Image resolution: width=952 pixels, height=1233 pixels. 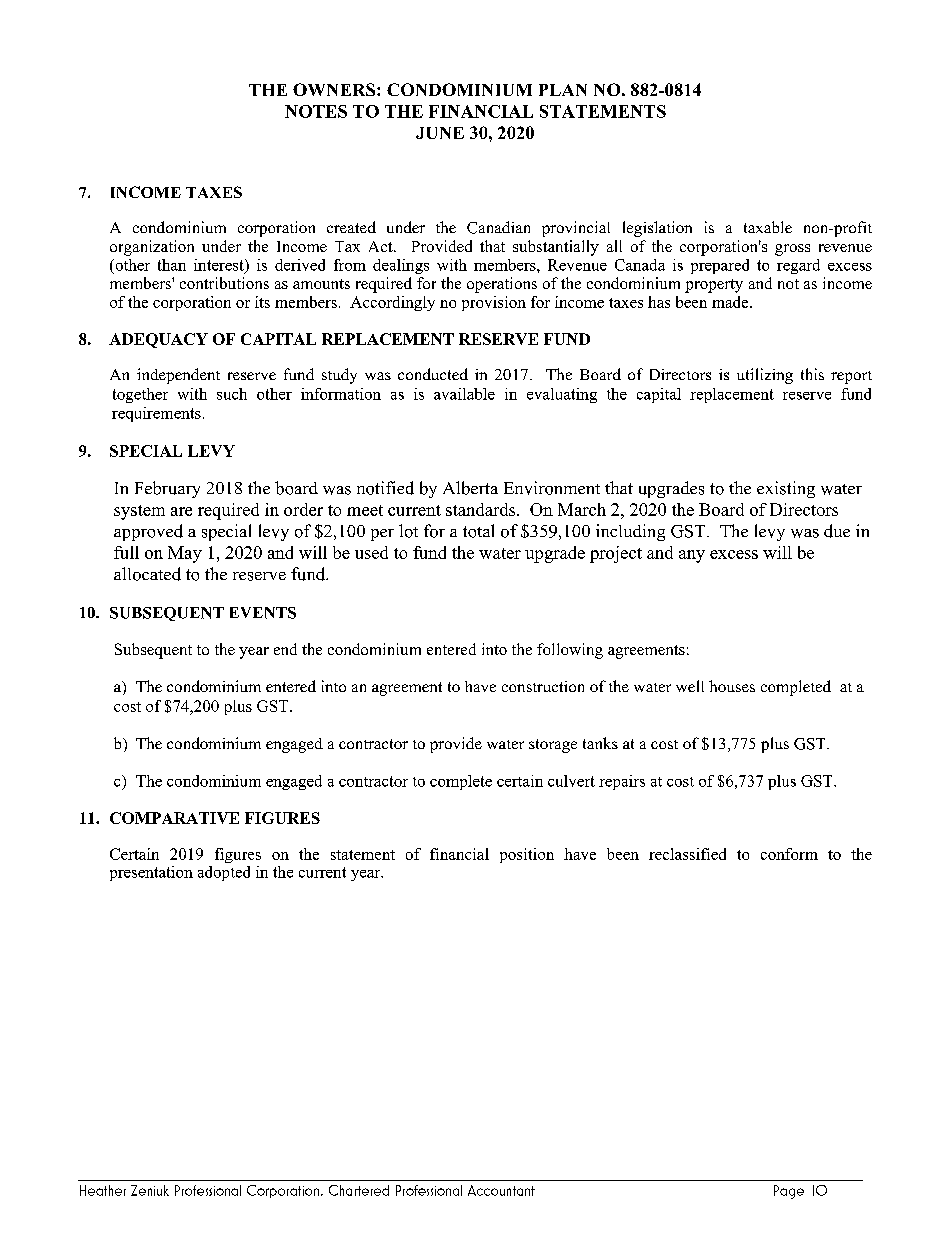 What do you see at coordinates (527, 855) in the document?
I see `position` at bounding box center [527, 855].
